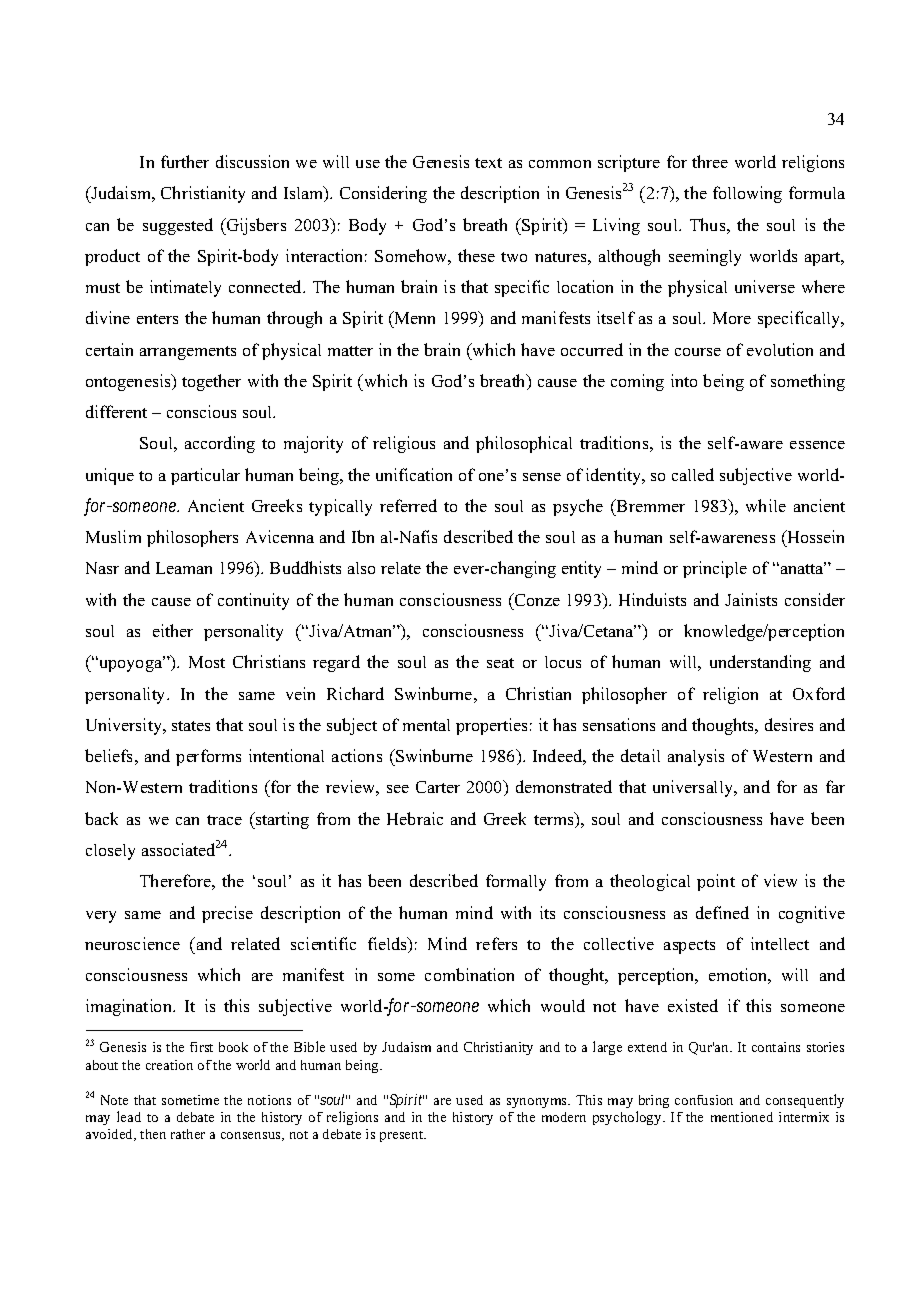  Describe the element at coordinates (538, 1103) in the screenshot. I see `synonyms` at that location.
